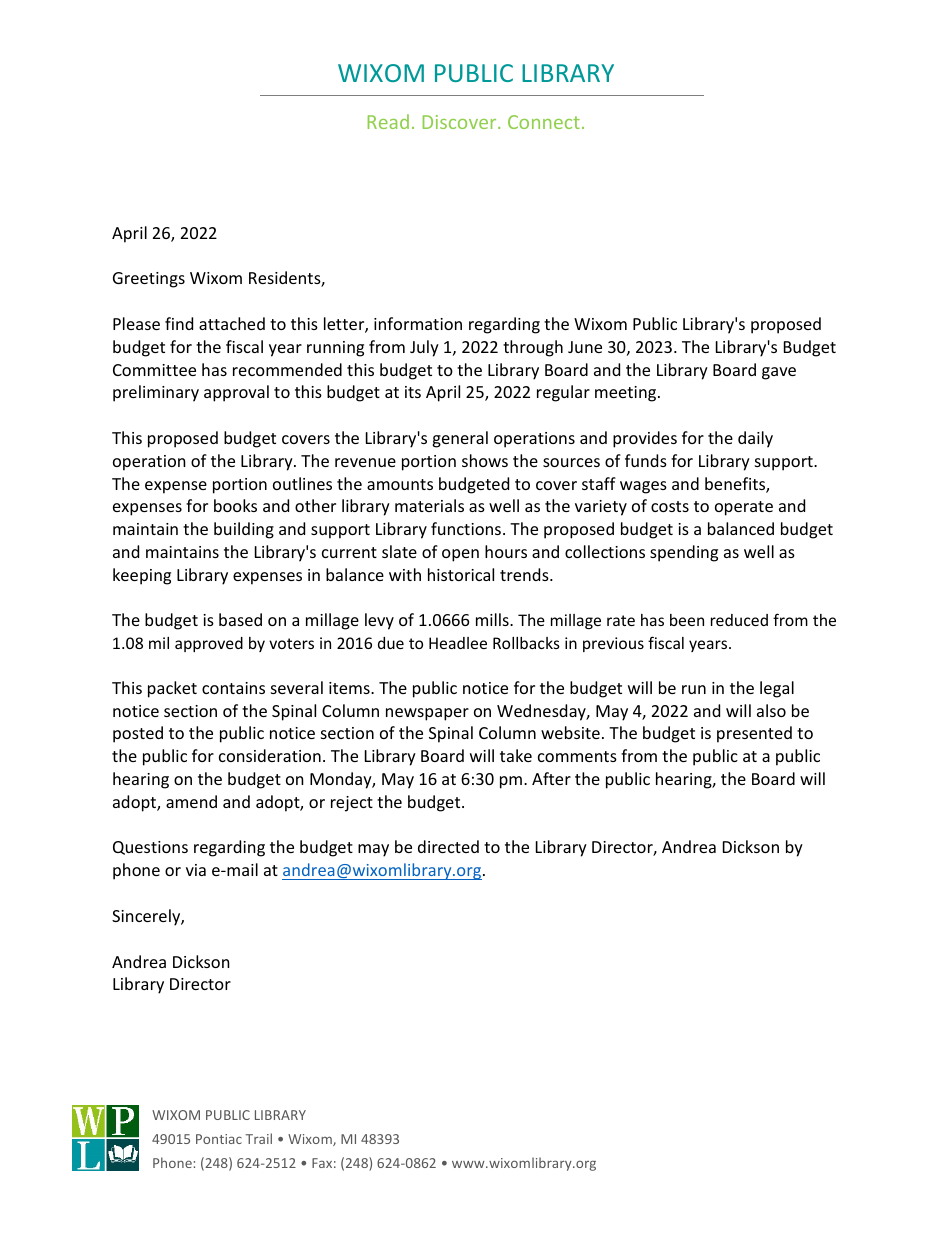 This image has width=952, height=1233. I want to click on been, so click(687, 620).
